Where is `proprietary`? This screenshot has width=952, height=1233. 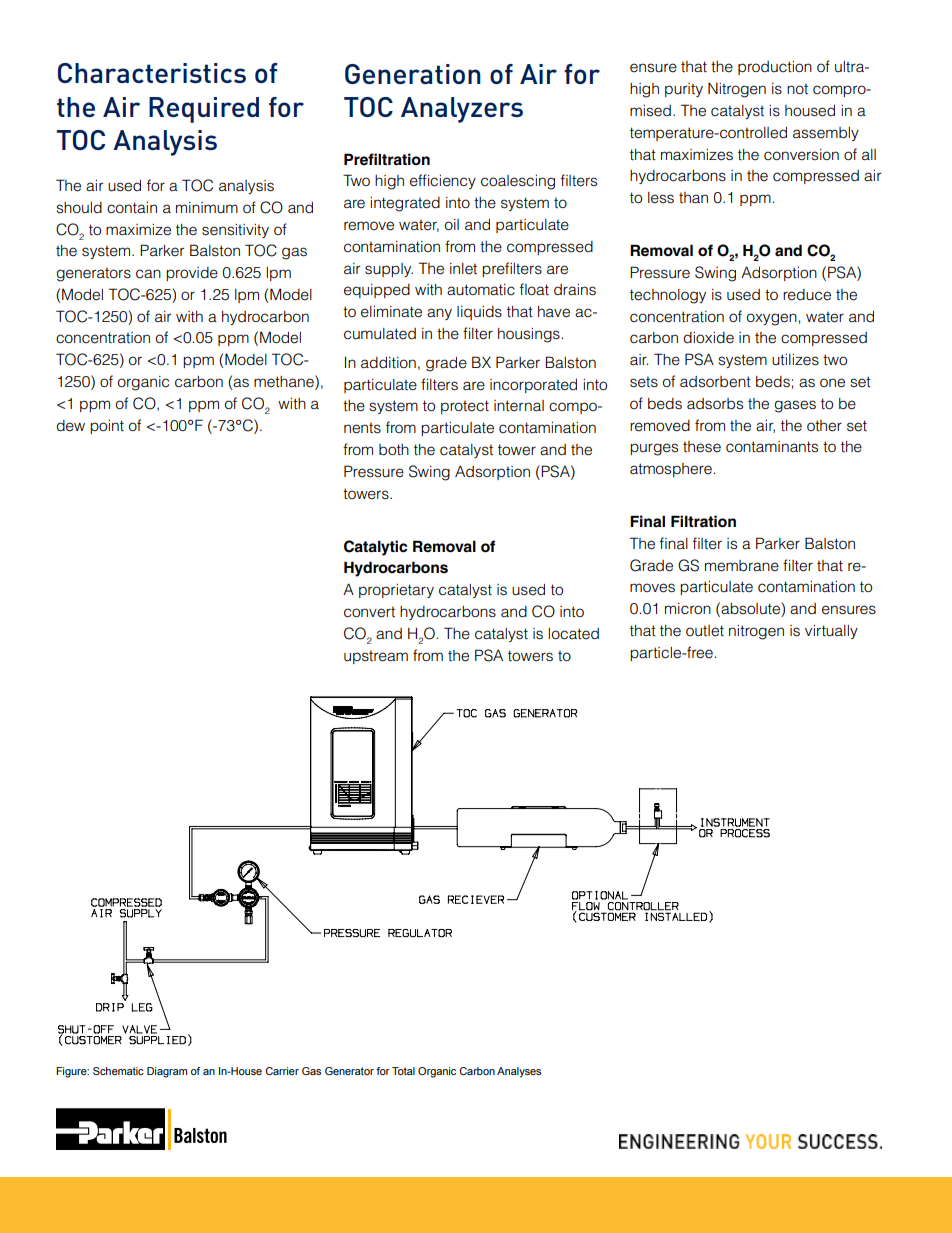
proprietary is located at coordinates (396, 591).
